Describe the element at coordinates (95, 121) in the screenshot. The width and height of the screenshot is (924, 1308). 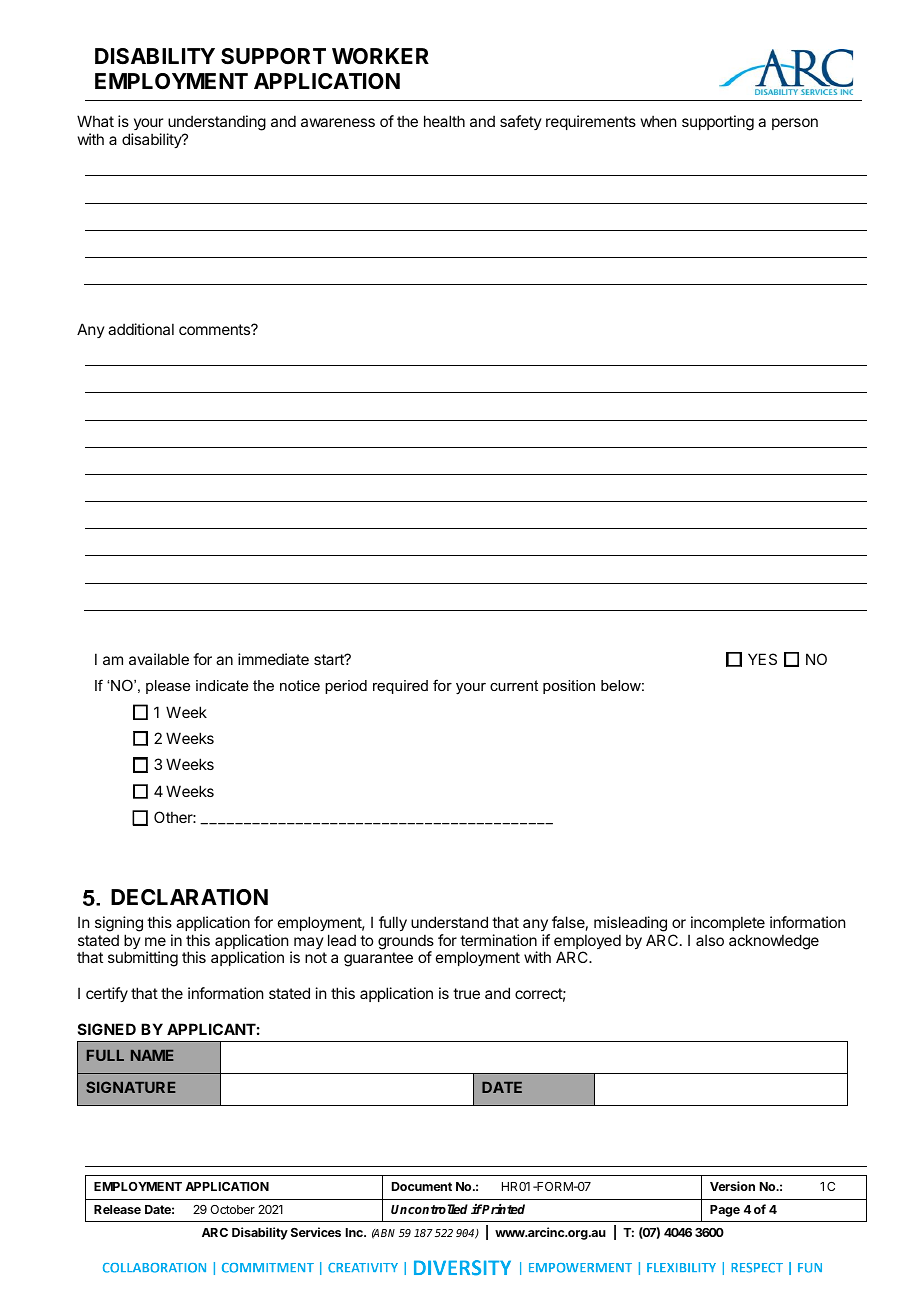
I see `What` at that location.
